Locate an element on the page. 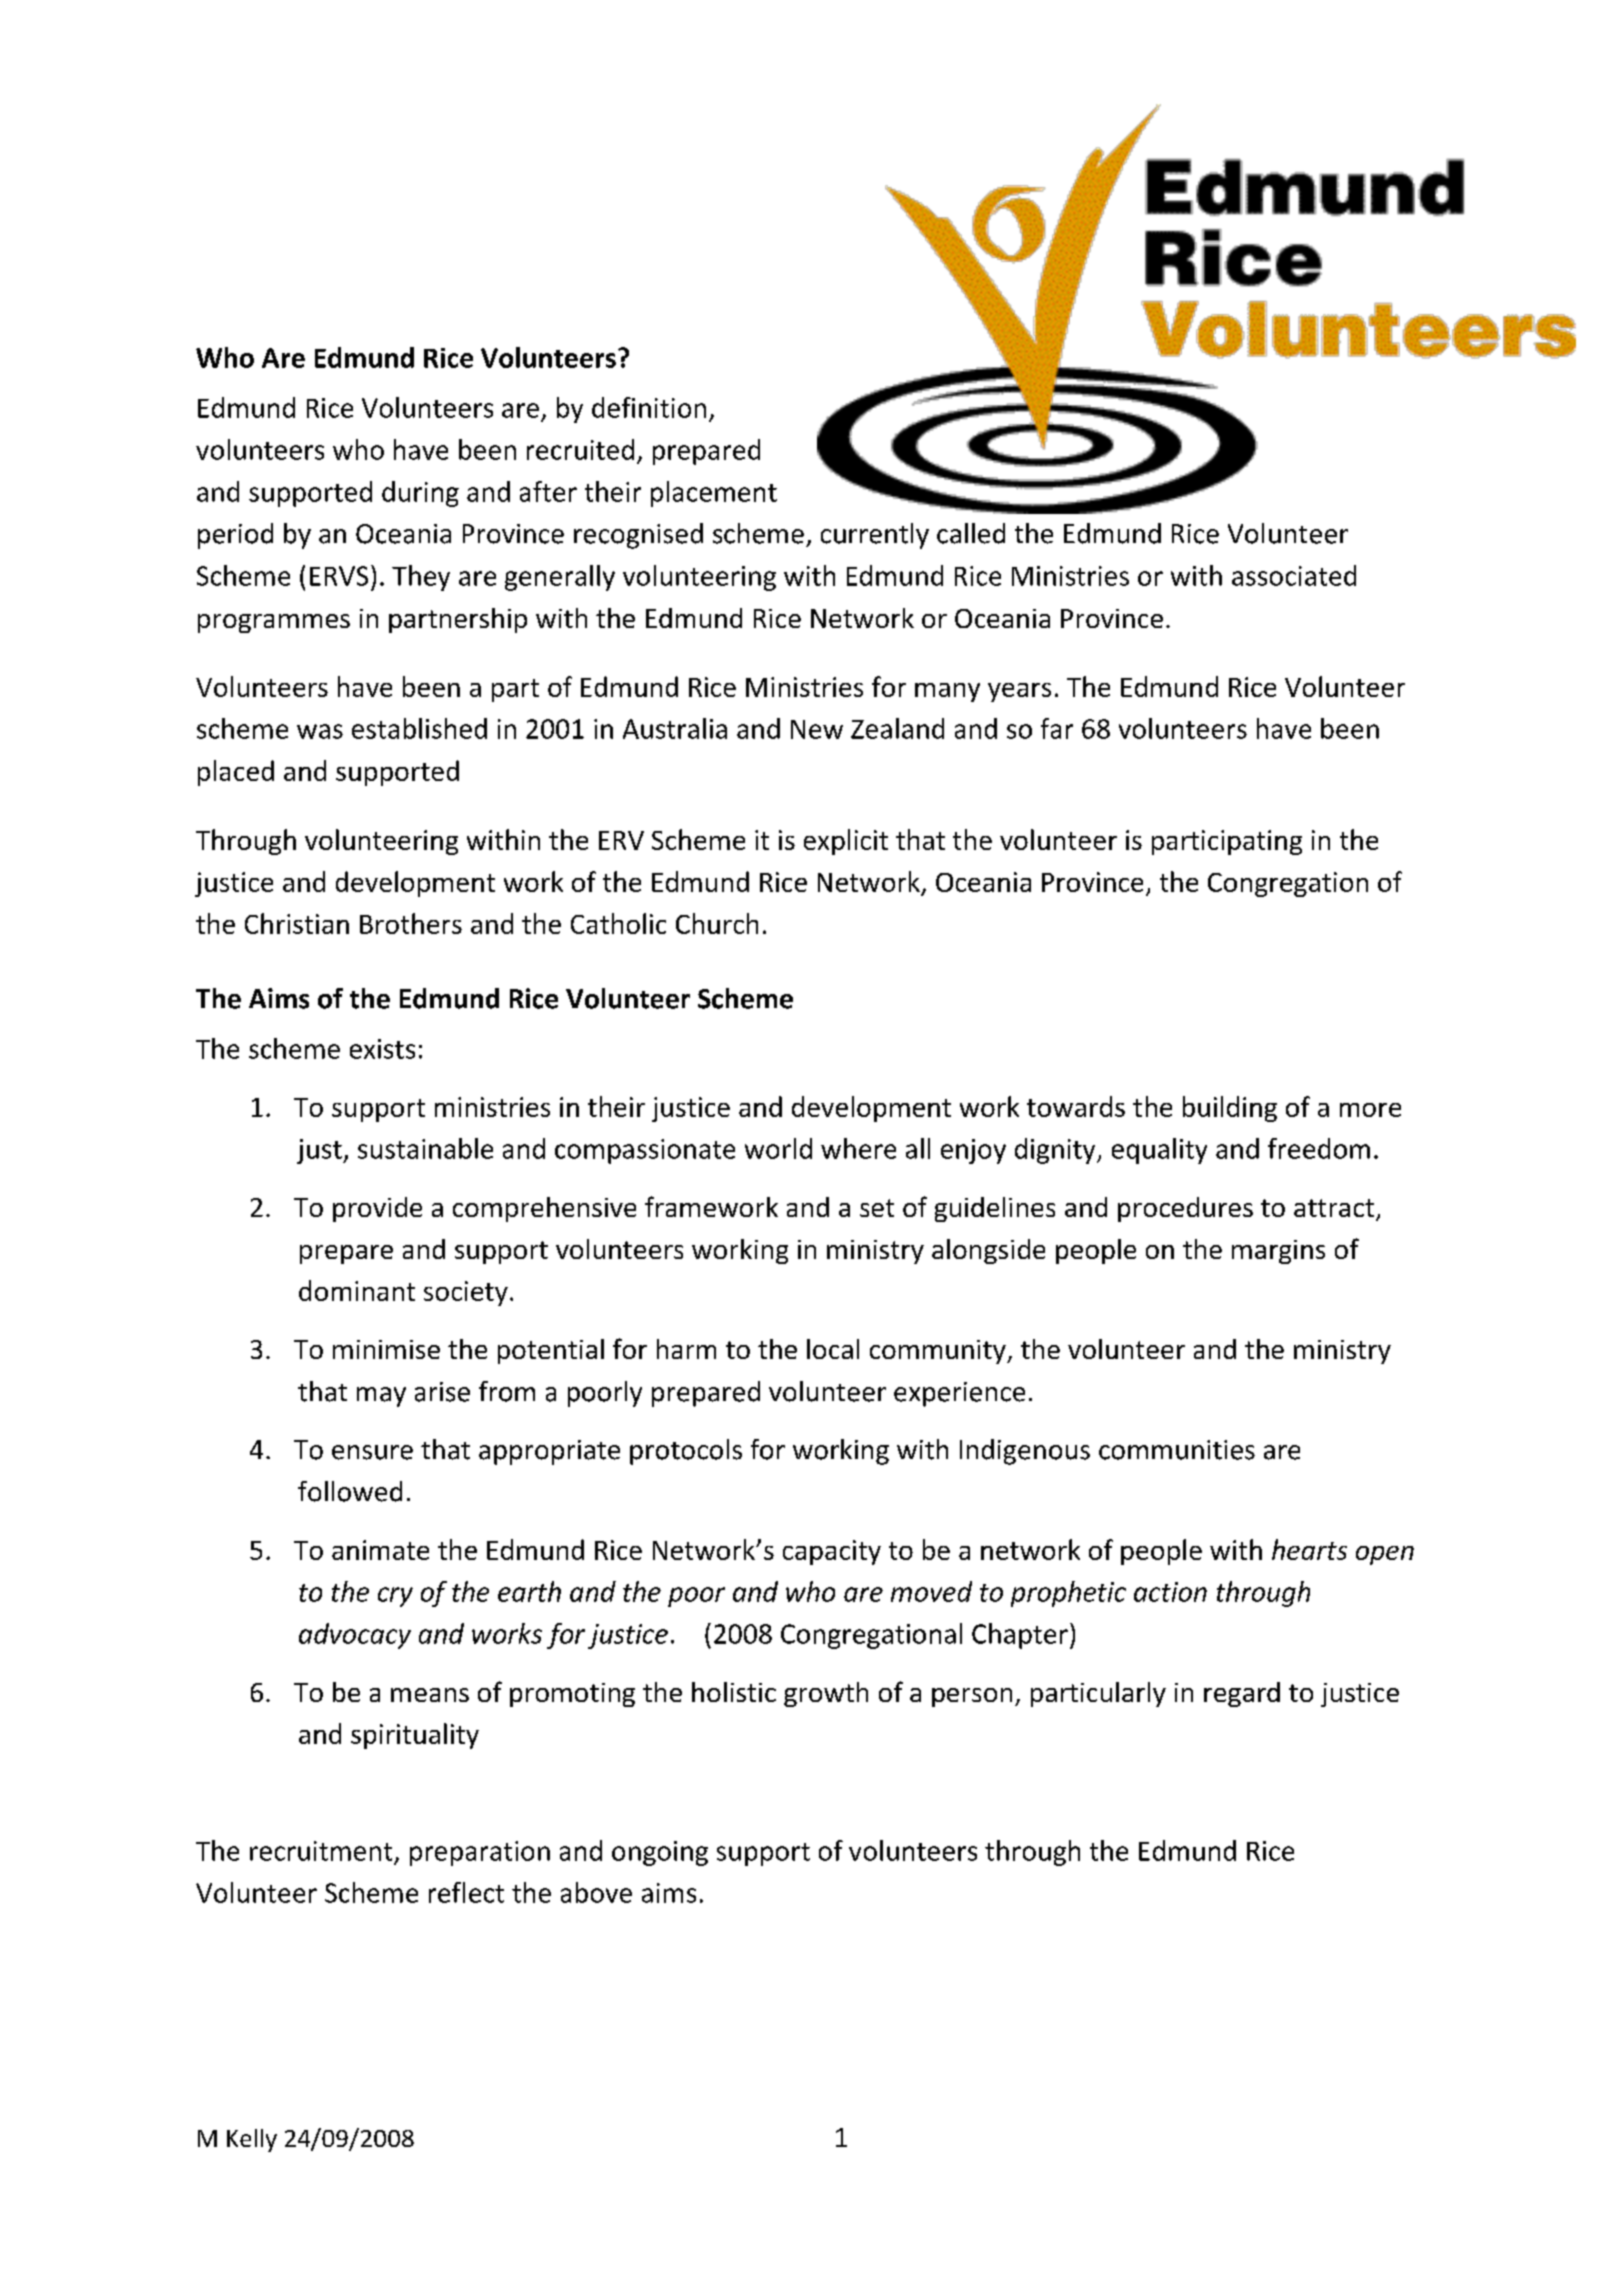 Image resolution: width=1618 pixels, height=2288 pixels. associated is located at coordinates (1294, 575).
